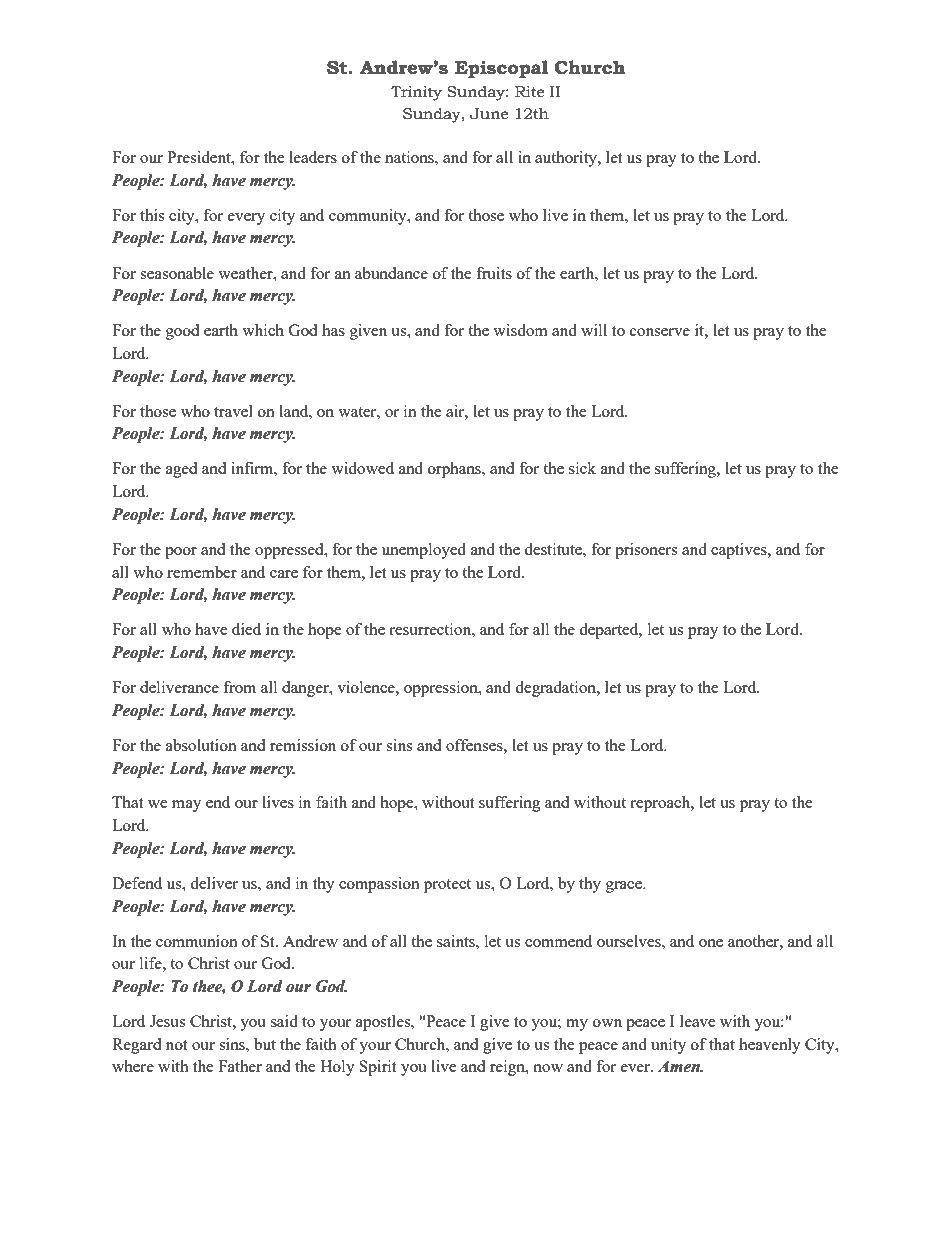 This image has width=952, height=1233. What do you see at coordinates (455, 470) in the image?
I see `orphans` at bounding box center [455, 470].
